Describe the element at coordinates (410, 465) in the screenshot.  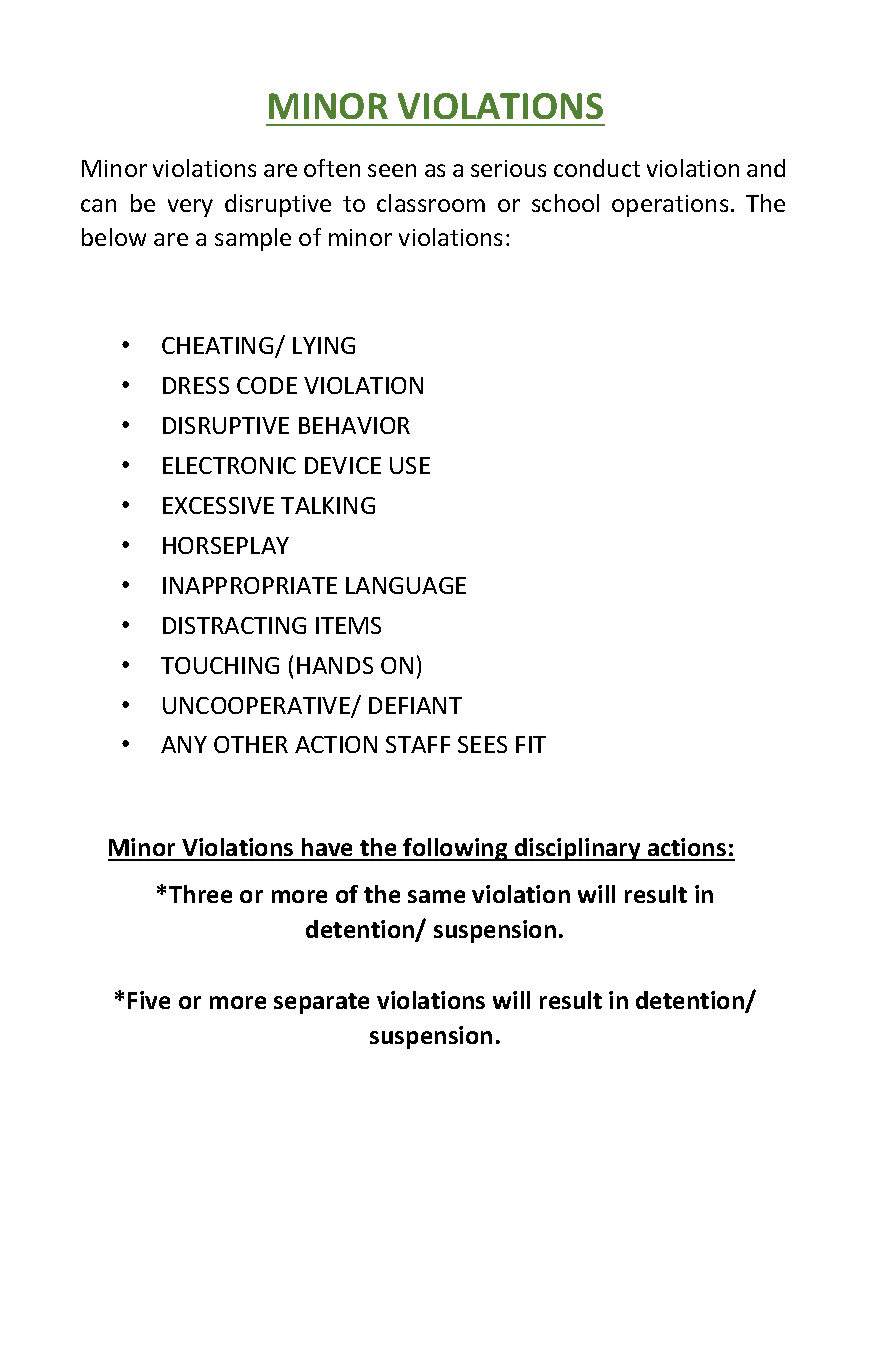
I see `USE` at that location.
